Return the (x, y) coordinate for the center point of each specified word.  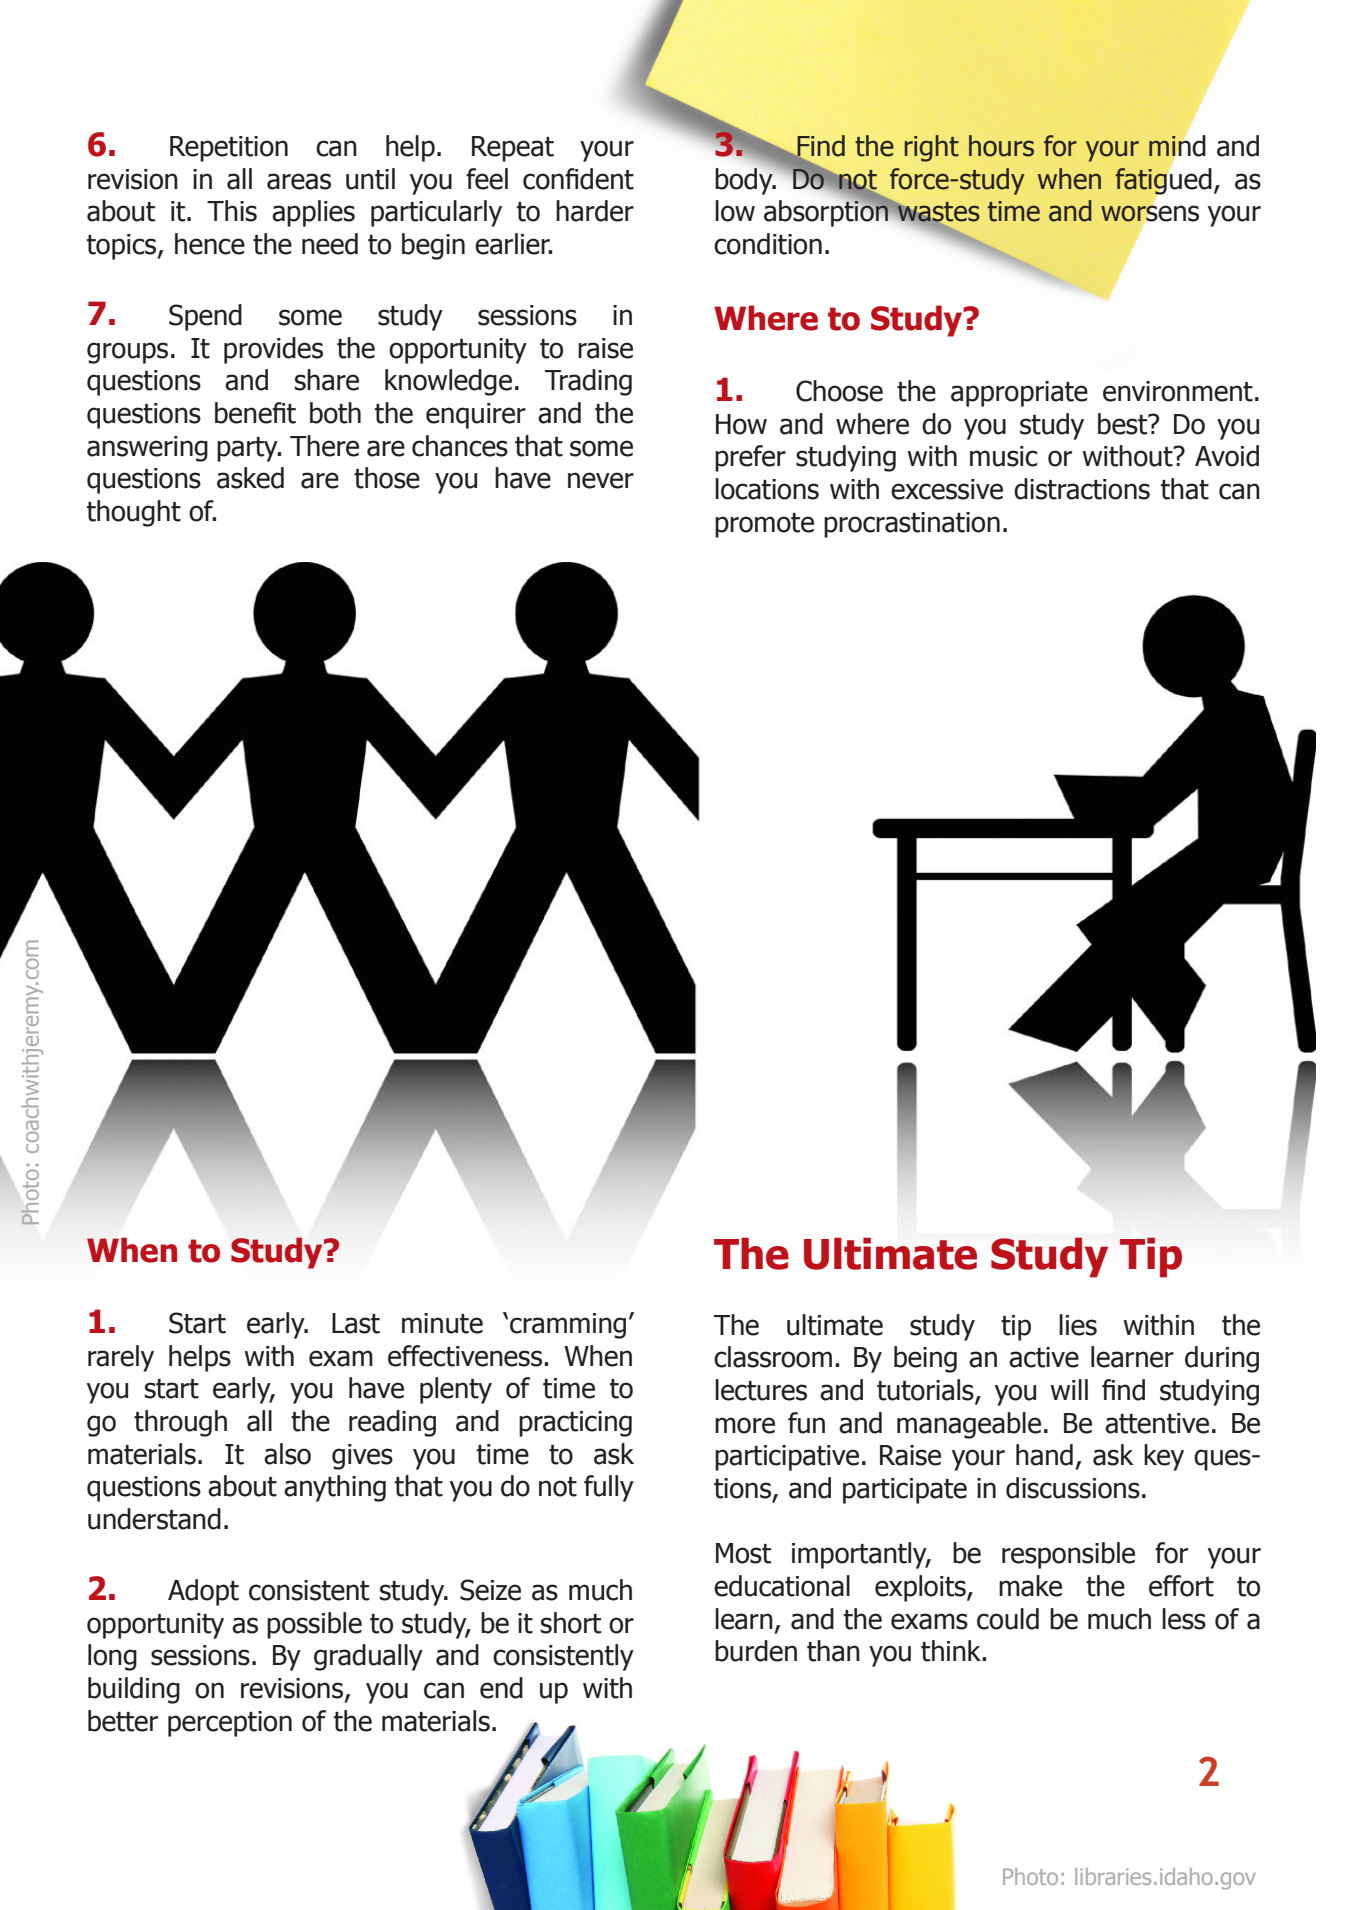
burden (756, 1651)
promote (764, 525)
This (232, 211)
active (1044, 1357)
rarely (121, 1358)
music (1003, 456)
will (1069, 1389)
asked (250, 478)
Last (356, 1323)
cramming (568, 1326)
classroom (773, 1357)
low (735, 211)
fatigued (1163, 181)
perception (230, 1724)
